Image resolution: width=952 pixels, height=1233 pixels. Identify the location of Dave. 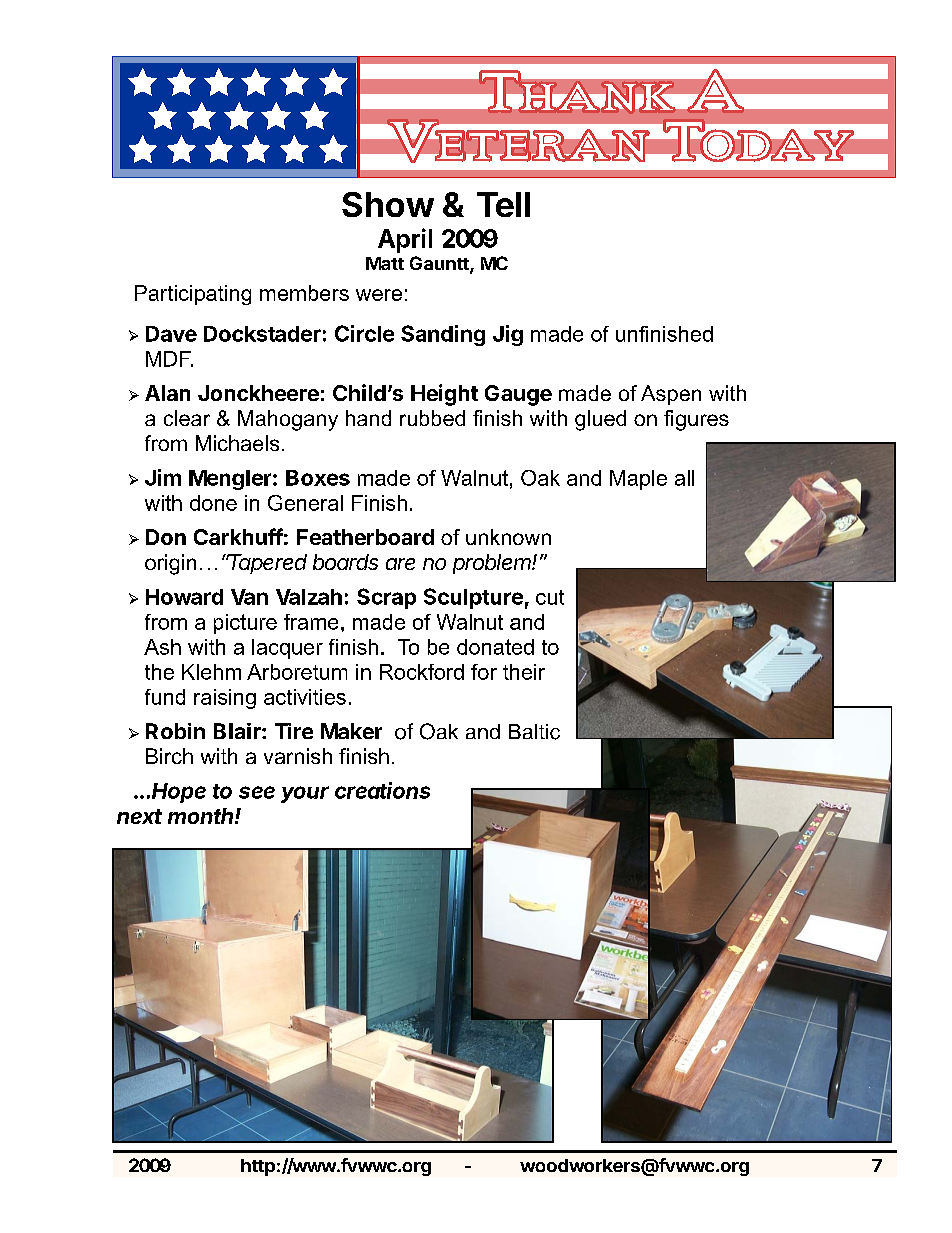
(171, 334).
